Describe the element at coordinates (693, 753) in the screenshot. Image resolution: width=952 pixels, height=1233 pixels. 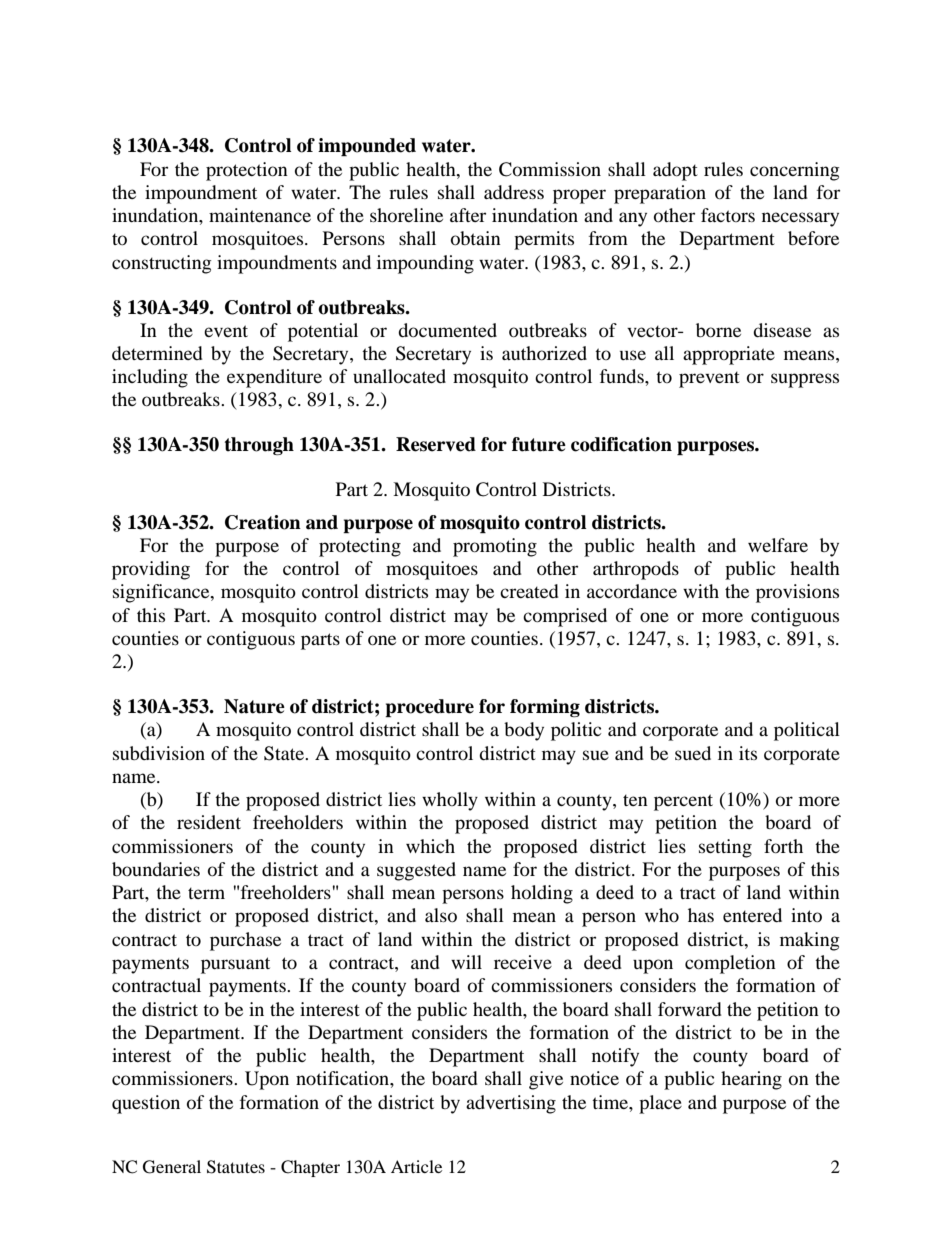
I see `sued` at that location.
